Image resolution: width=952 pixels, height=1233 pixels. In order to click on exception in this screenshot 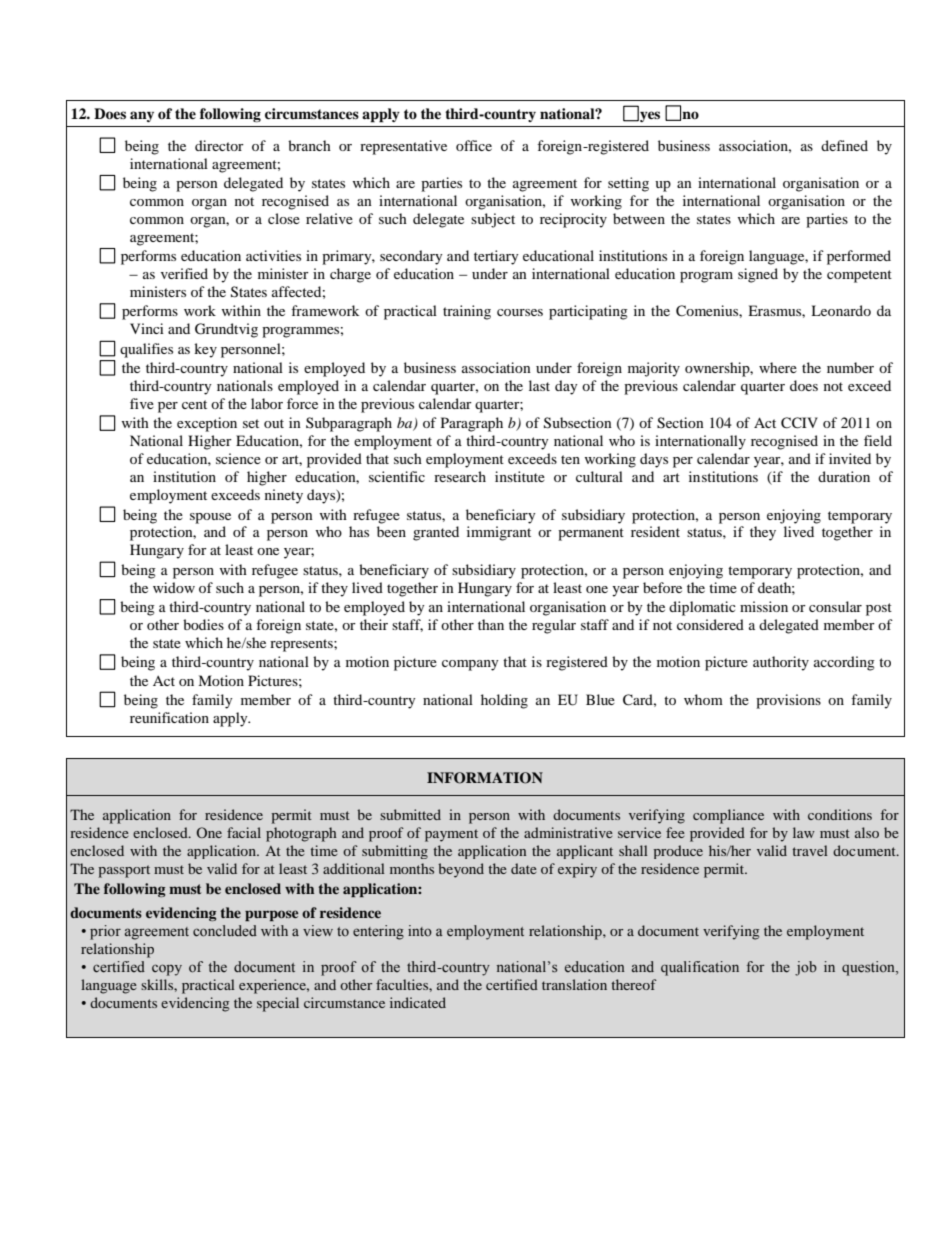, I will do `click(207, 424)`.
